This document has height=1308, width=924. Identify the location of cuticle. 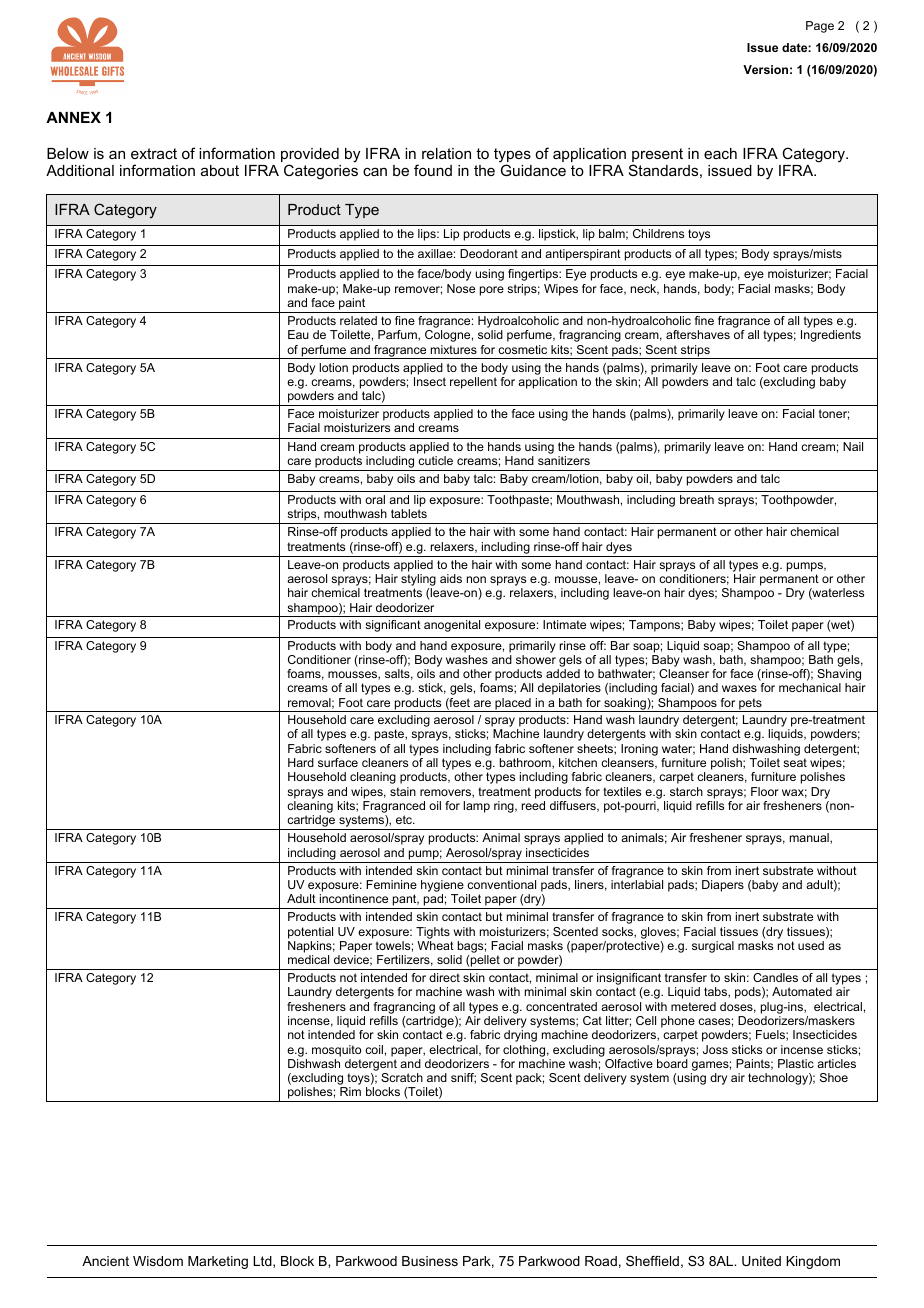
(435, 460).
